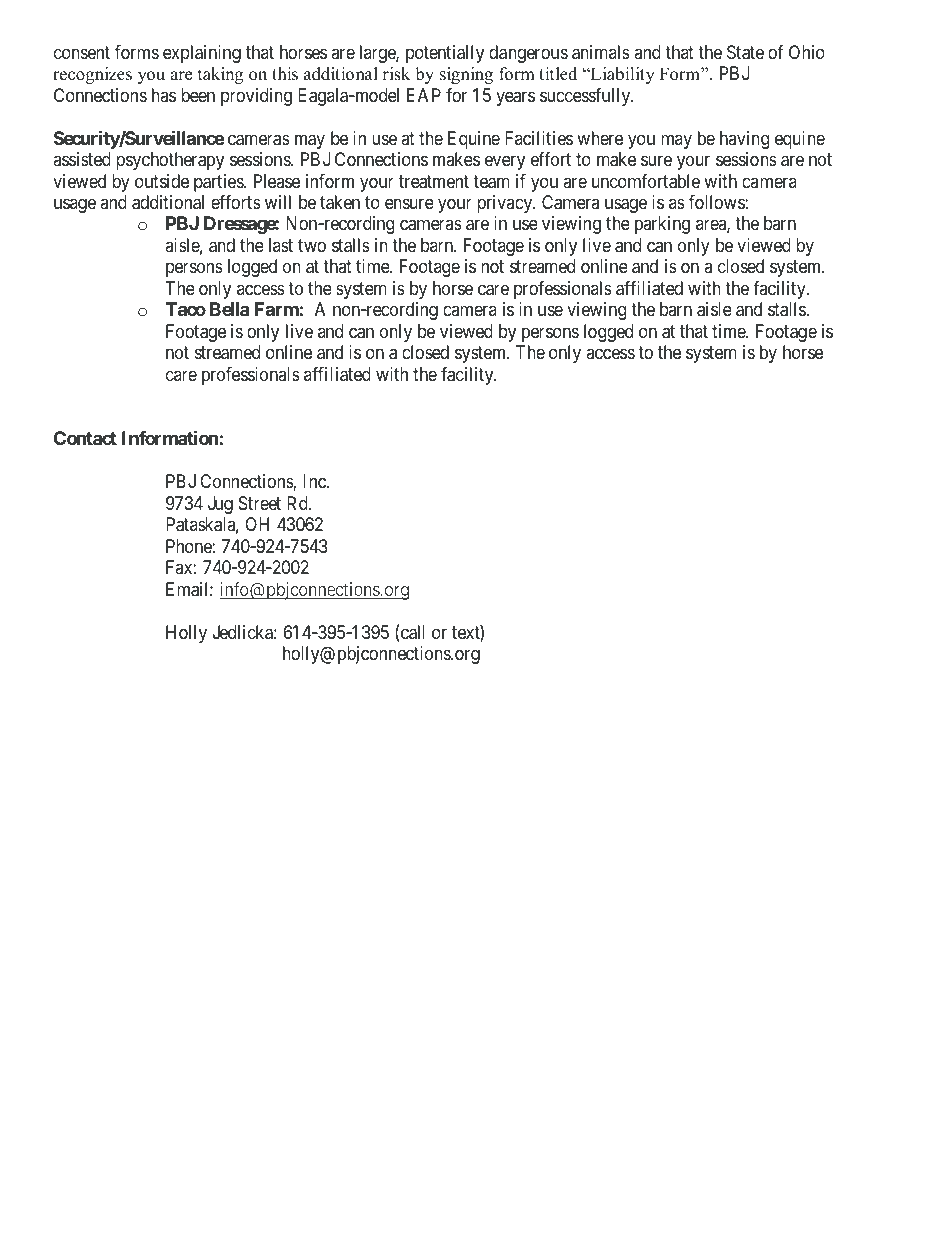  What do you see at coordinates (505, 163) in the image?
I see `every` at bounding box center [505, 163].
